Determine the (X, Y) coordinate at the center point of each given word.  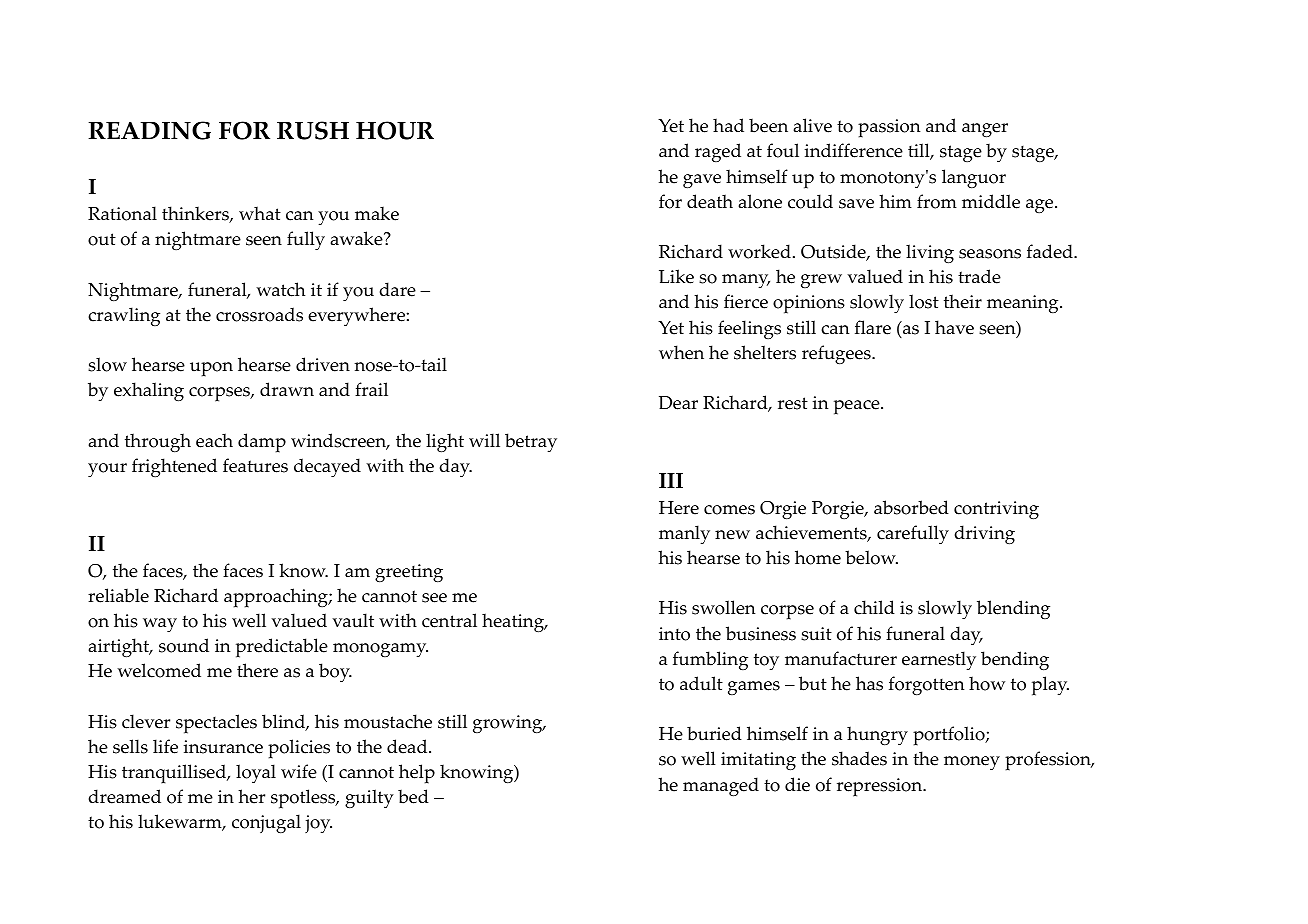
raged (718, 152)
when (681, 352)
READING (149, 130)
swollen (724, 607)
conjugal (266, 824)
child (874, 607)
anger (985, 130)
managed (721, 786)
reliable (118, 595)
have (954, 327)
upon (211, 369)
